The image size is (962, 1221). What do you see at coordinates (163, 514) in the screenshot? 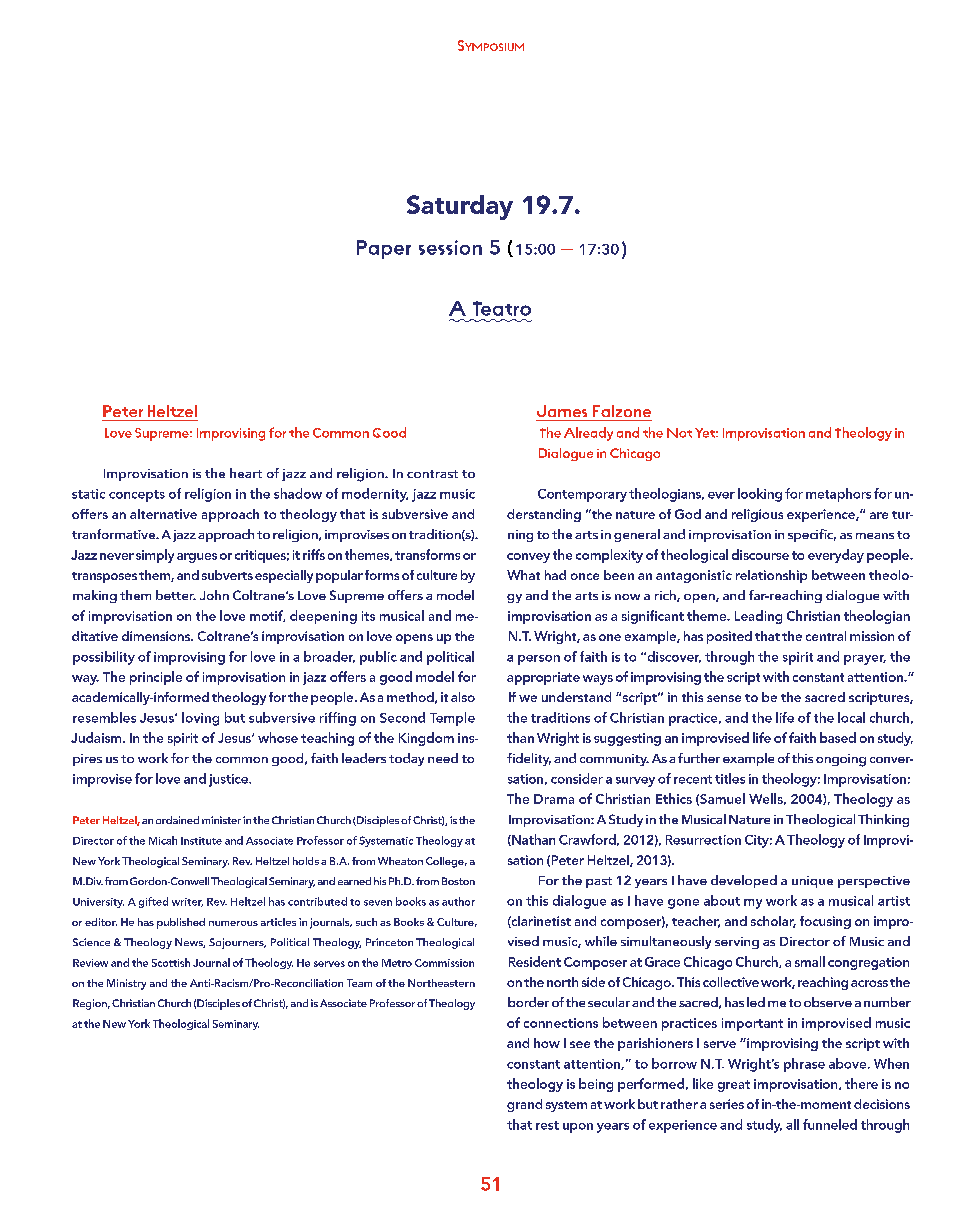
I see `alternative` at bounding box center [163, 514].
